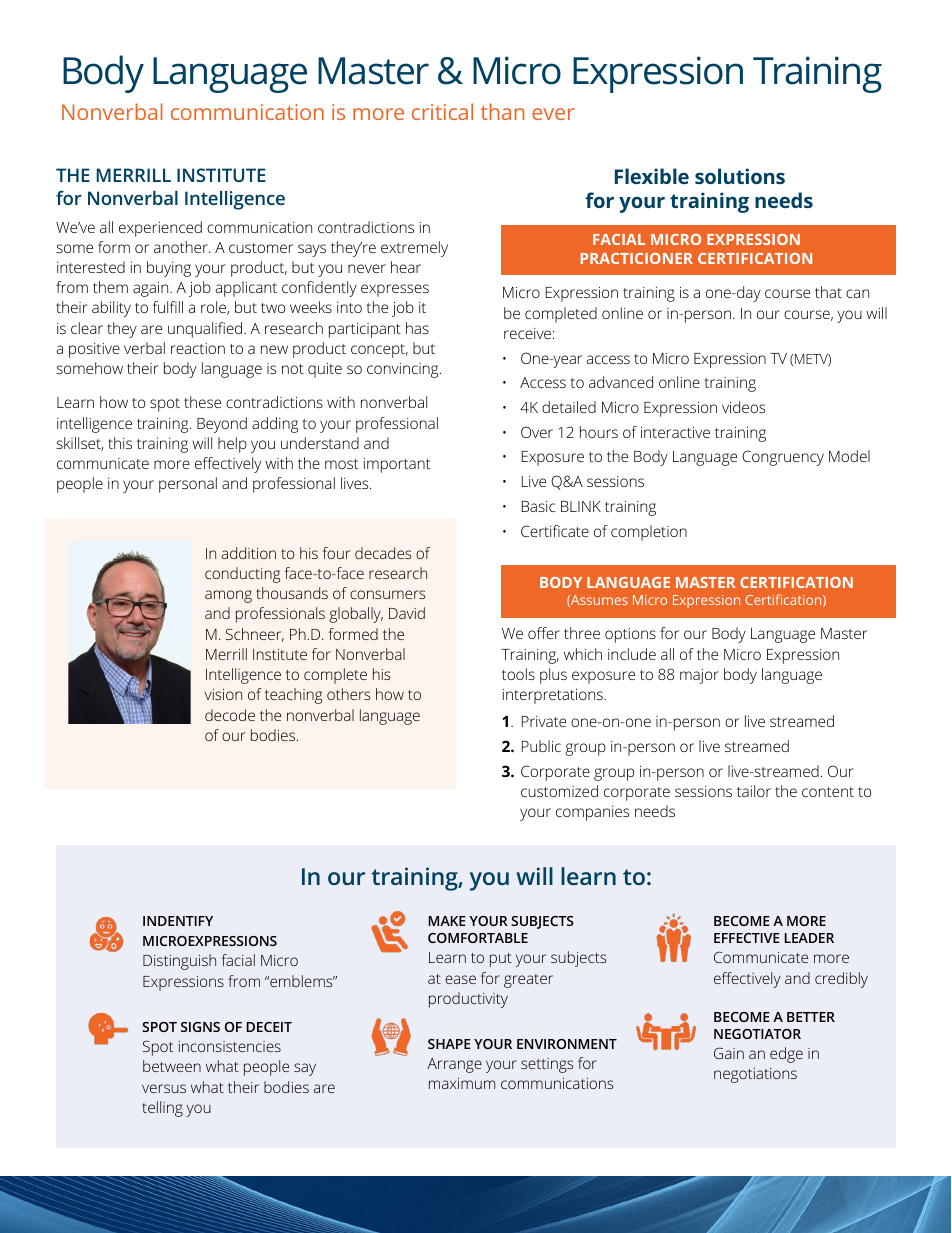 The width and height of the image is (952, 1233). I want to click on solutions, so click(740, 176).
